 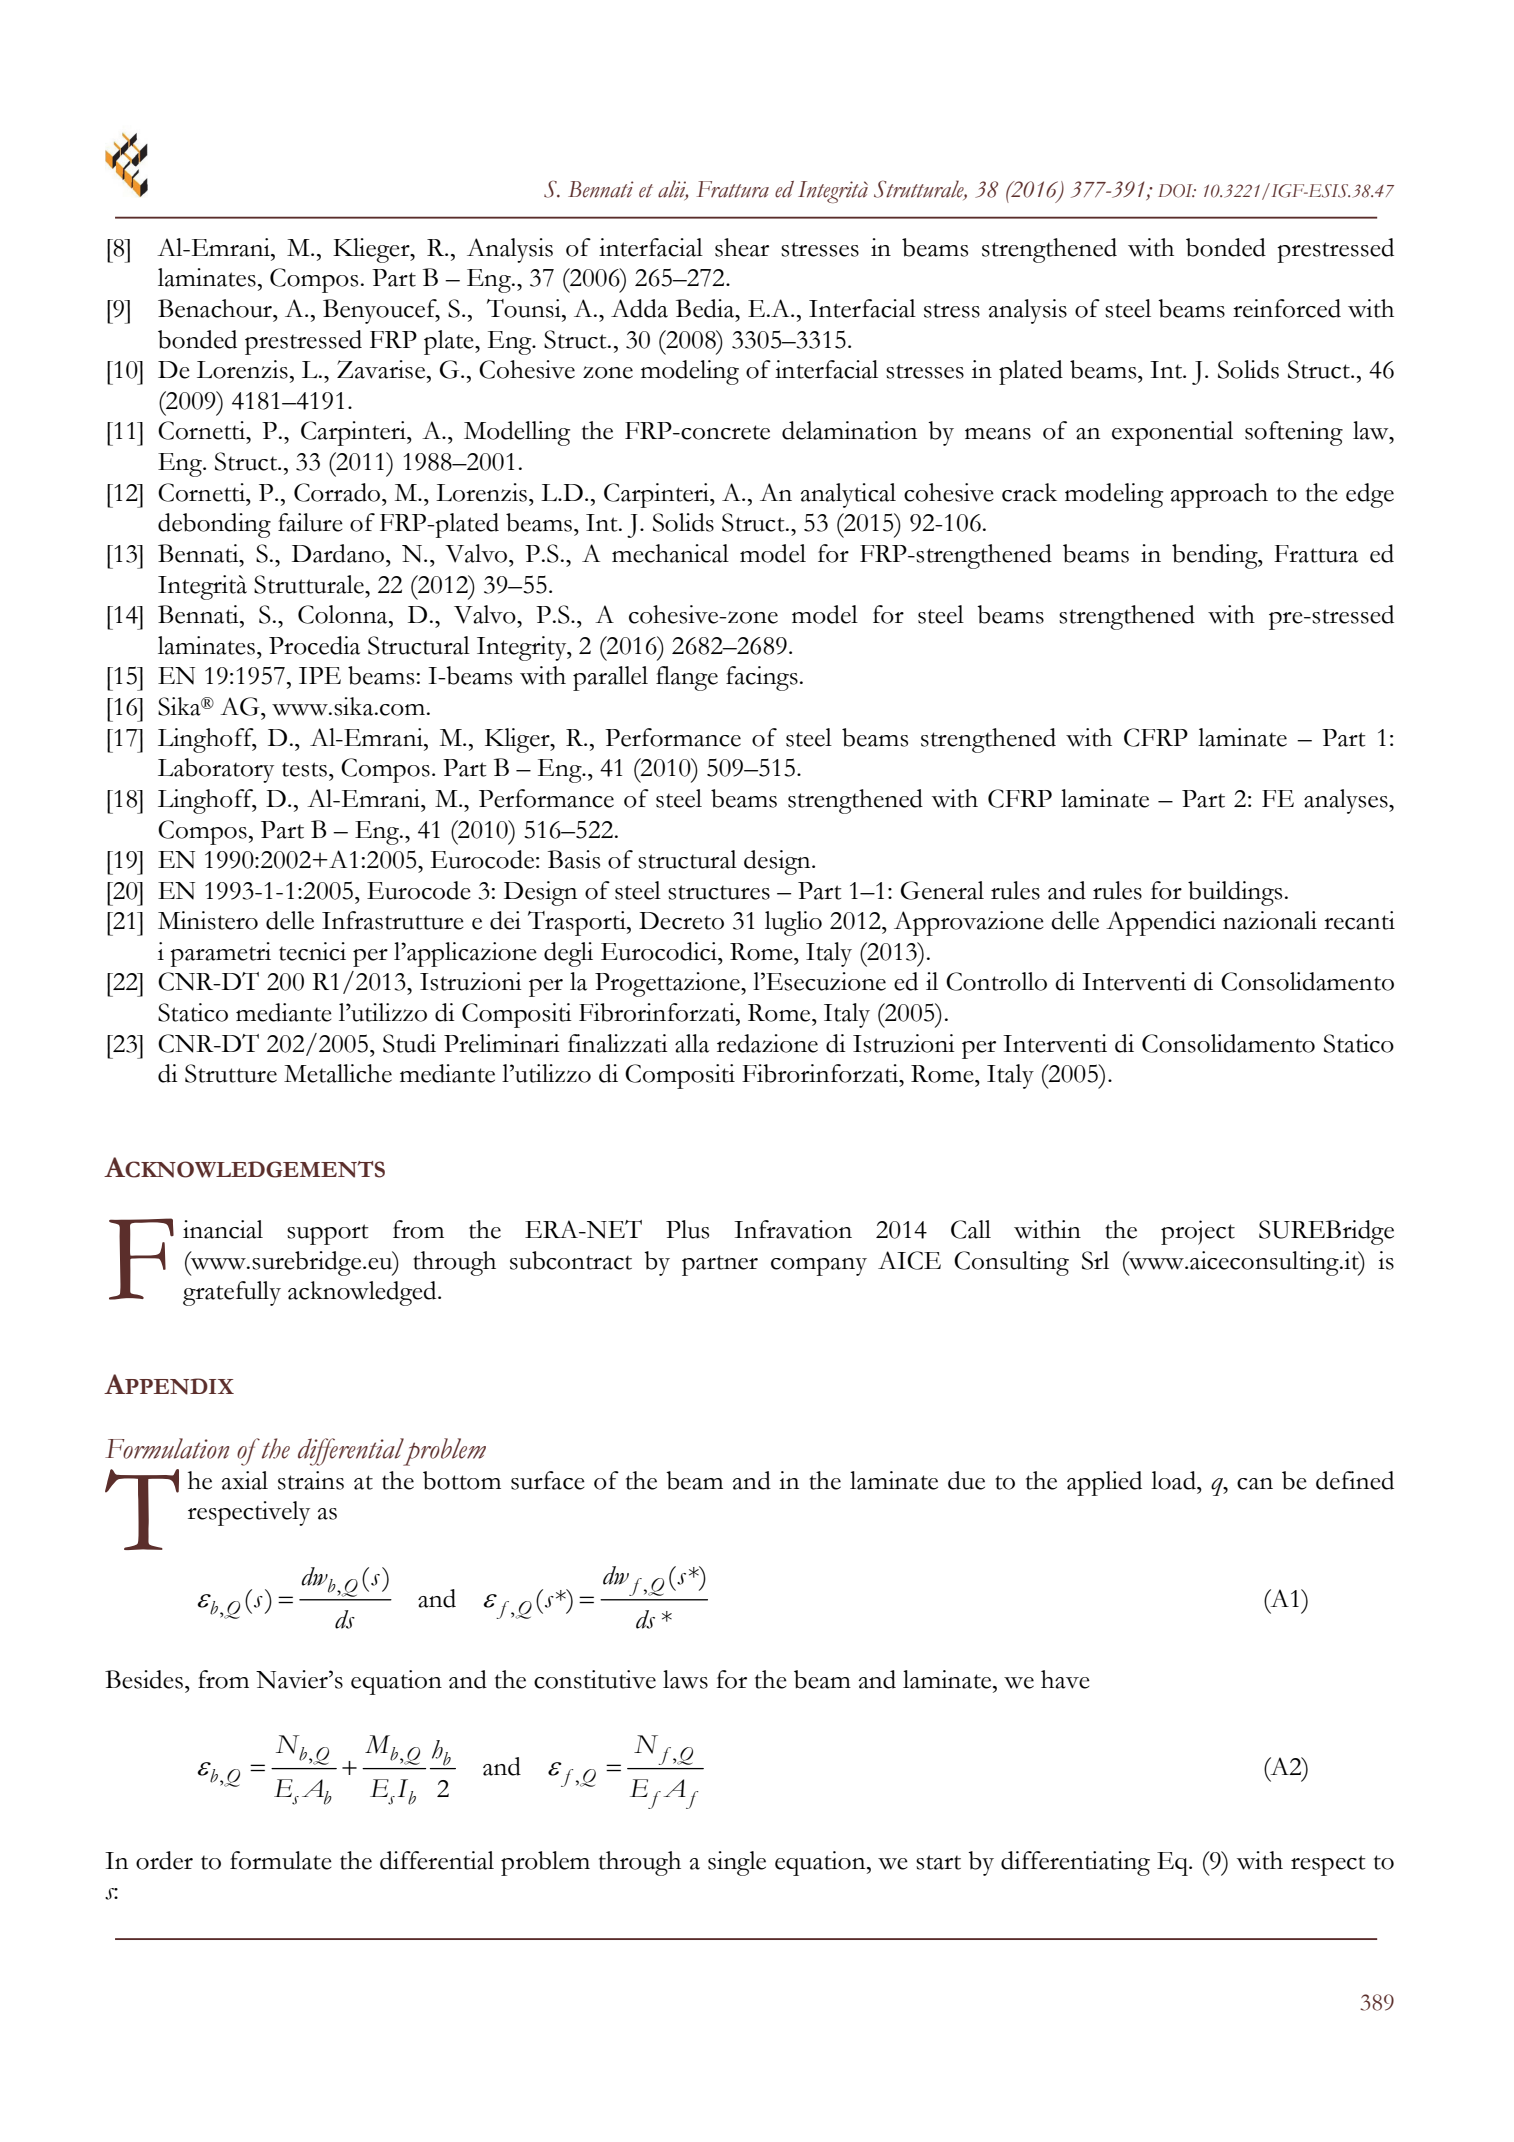 I want to click on single, so click(x=737, y=1863).
